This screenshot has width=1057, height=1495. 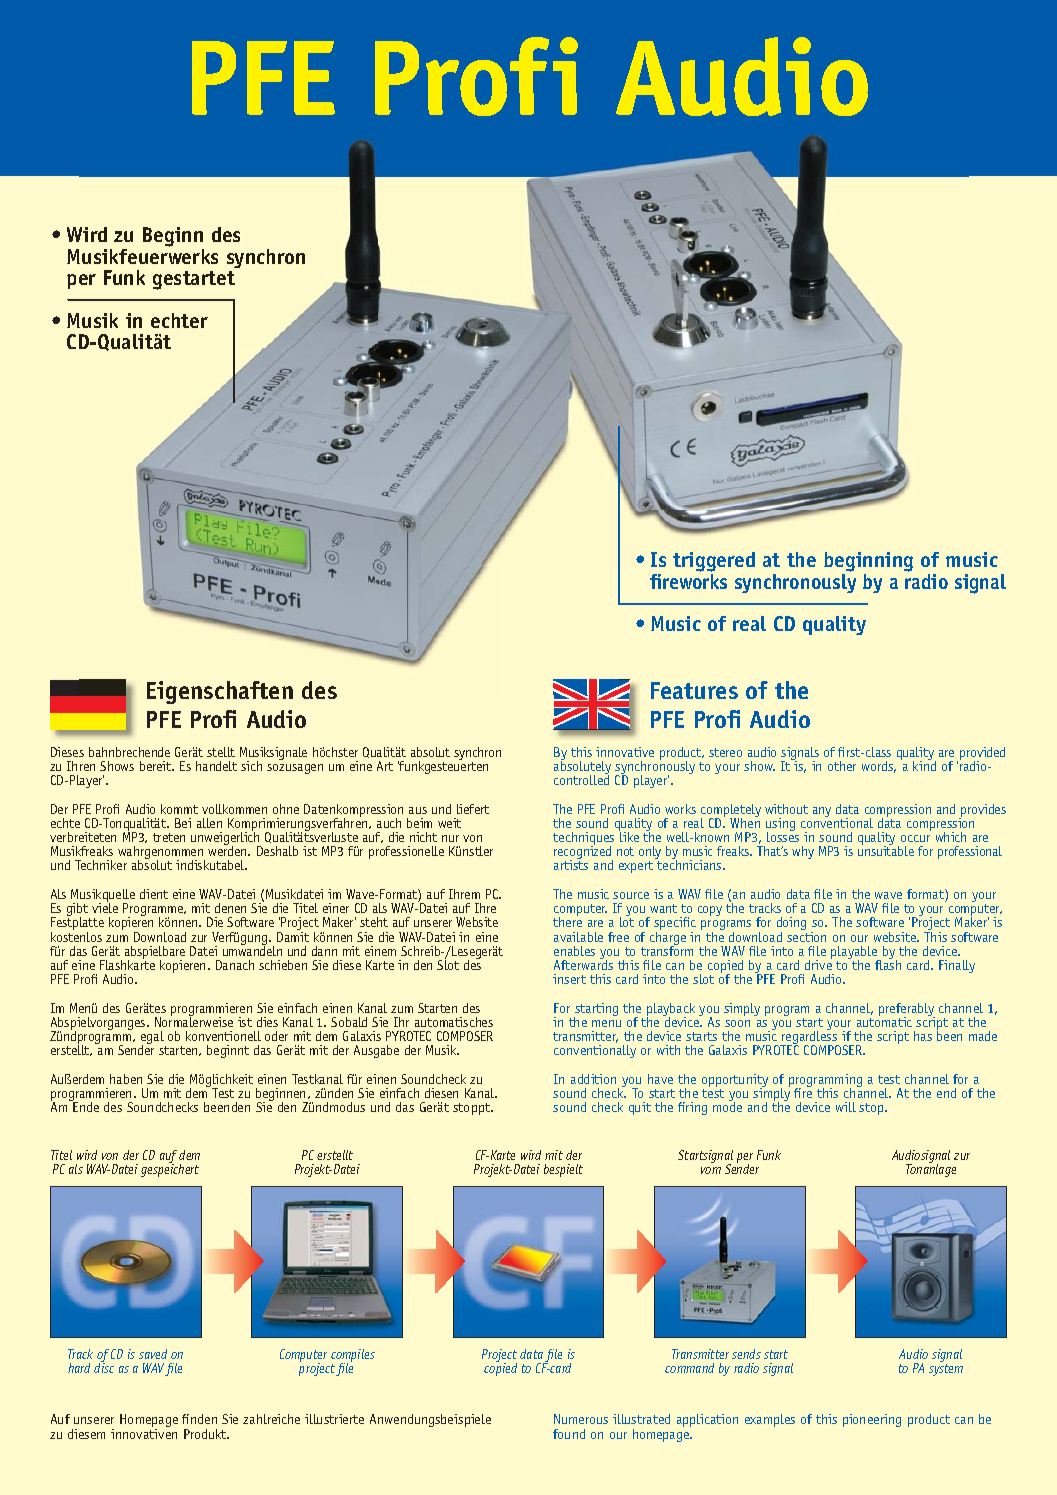 What do you see at coordinates (126, 1079) in the screenshot?
I see `haben` at bounding box center [126, 1079].
